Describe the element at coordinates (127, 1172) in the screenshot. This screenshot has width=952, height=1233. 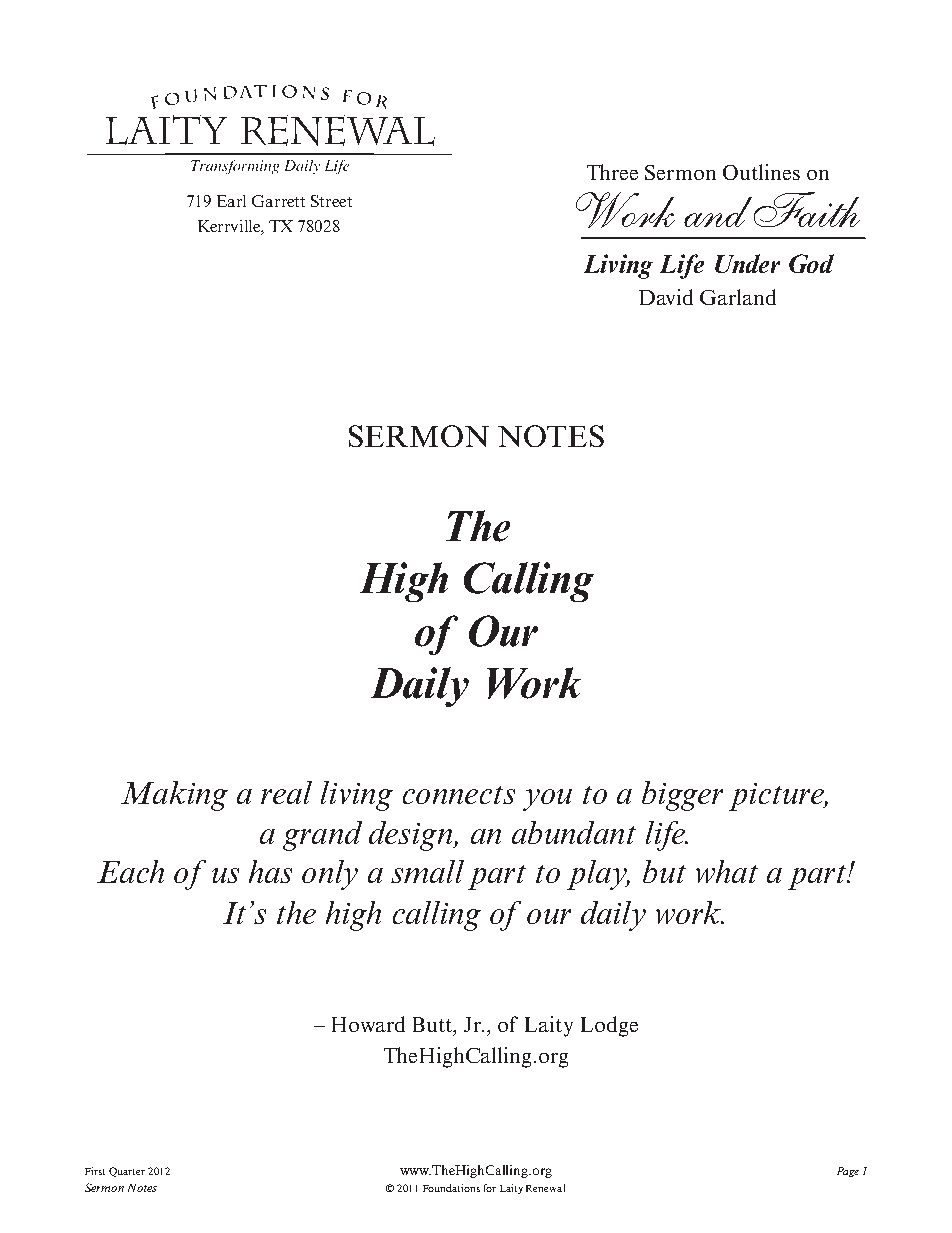
I see `Quarter` at that location.
